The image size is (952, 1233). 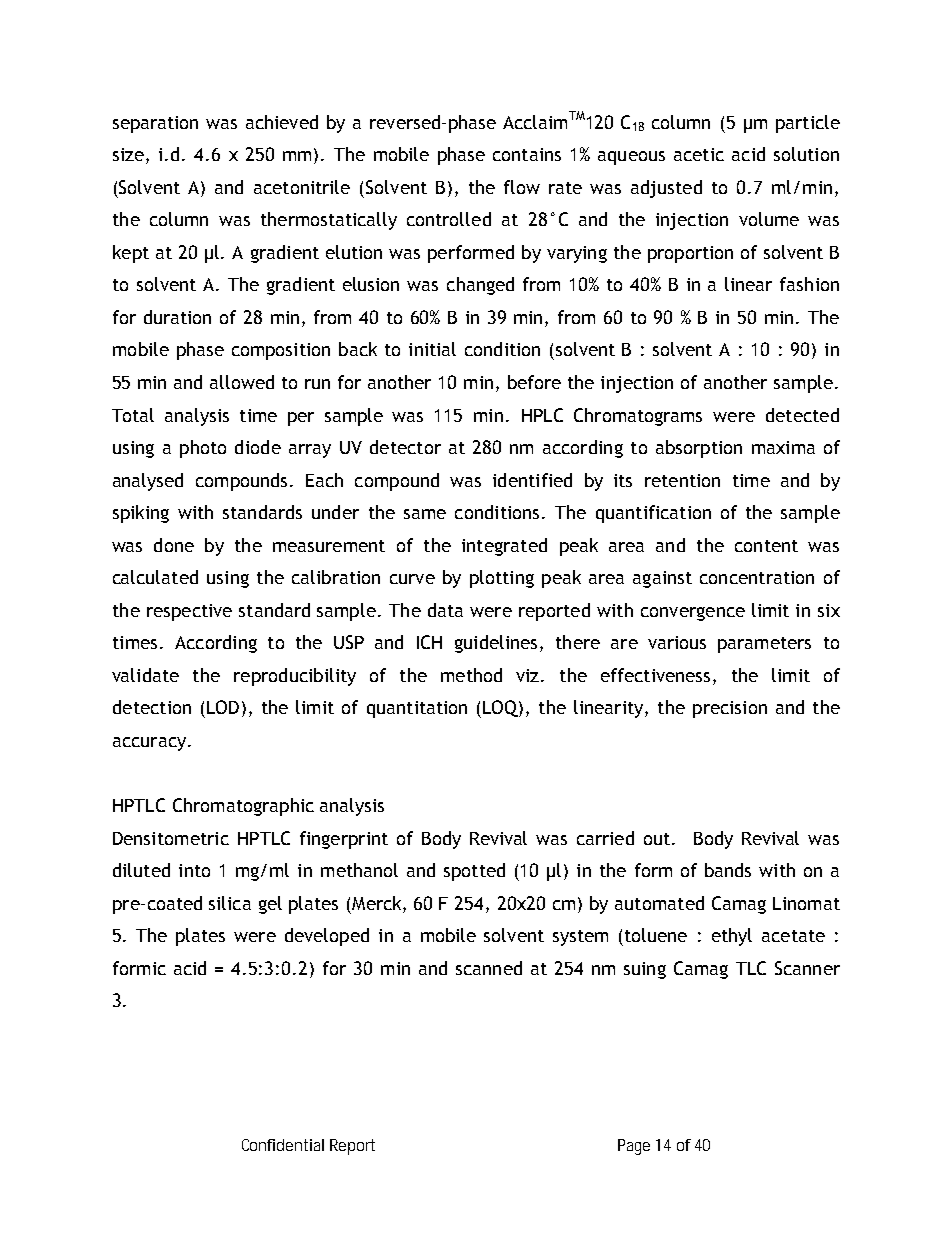 I want to click on spotted, so click(x=474, y=872).
